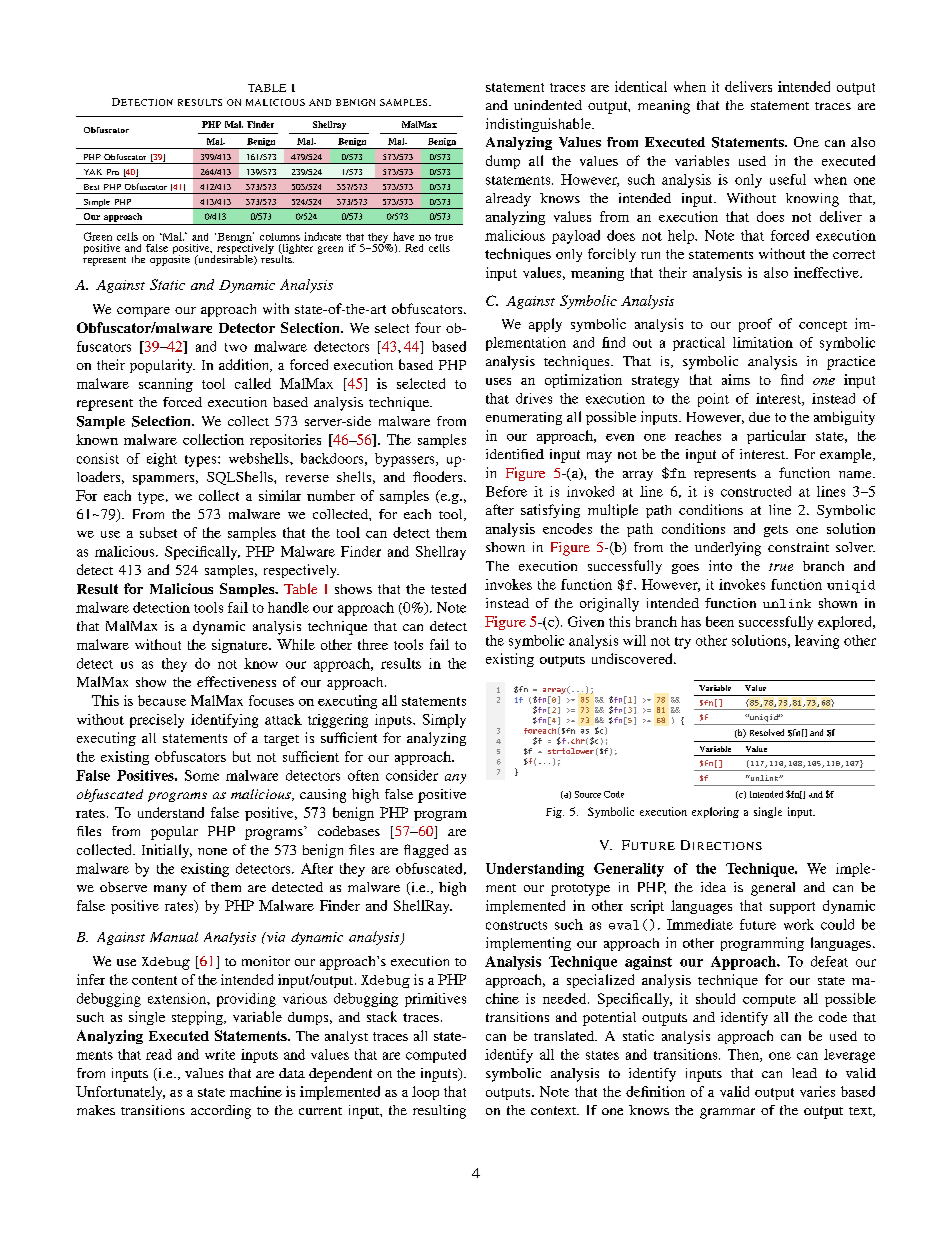  What do you see at coordinates (767, 732) in the screenshot?
I see `Resolved` at bounding box center [767, 732].
